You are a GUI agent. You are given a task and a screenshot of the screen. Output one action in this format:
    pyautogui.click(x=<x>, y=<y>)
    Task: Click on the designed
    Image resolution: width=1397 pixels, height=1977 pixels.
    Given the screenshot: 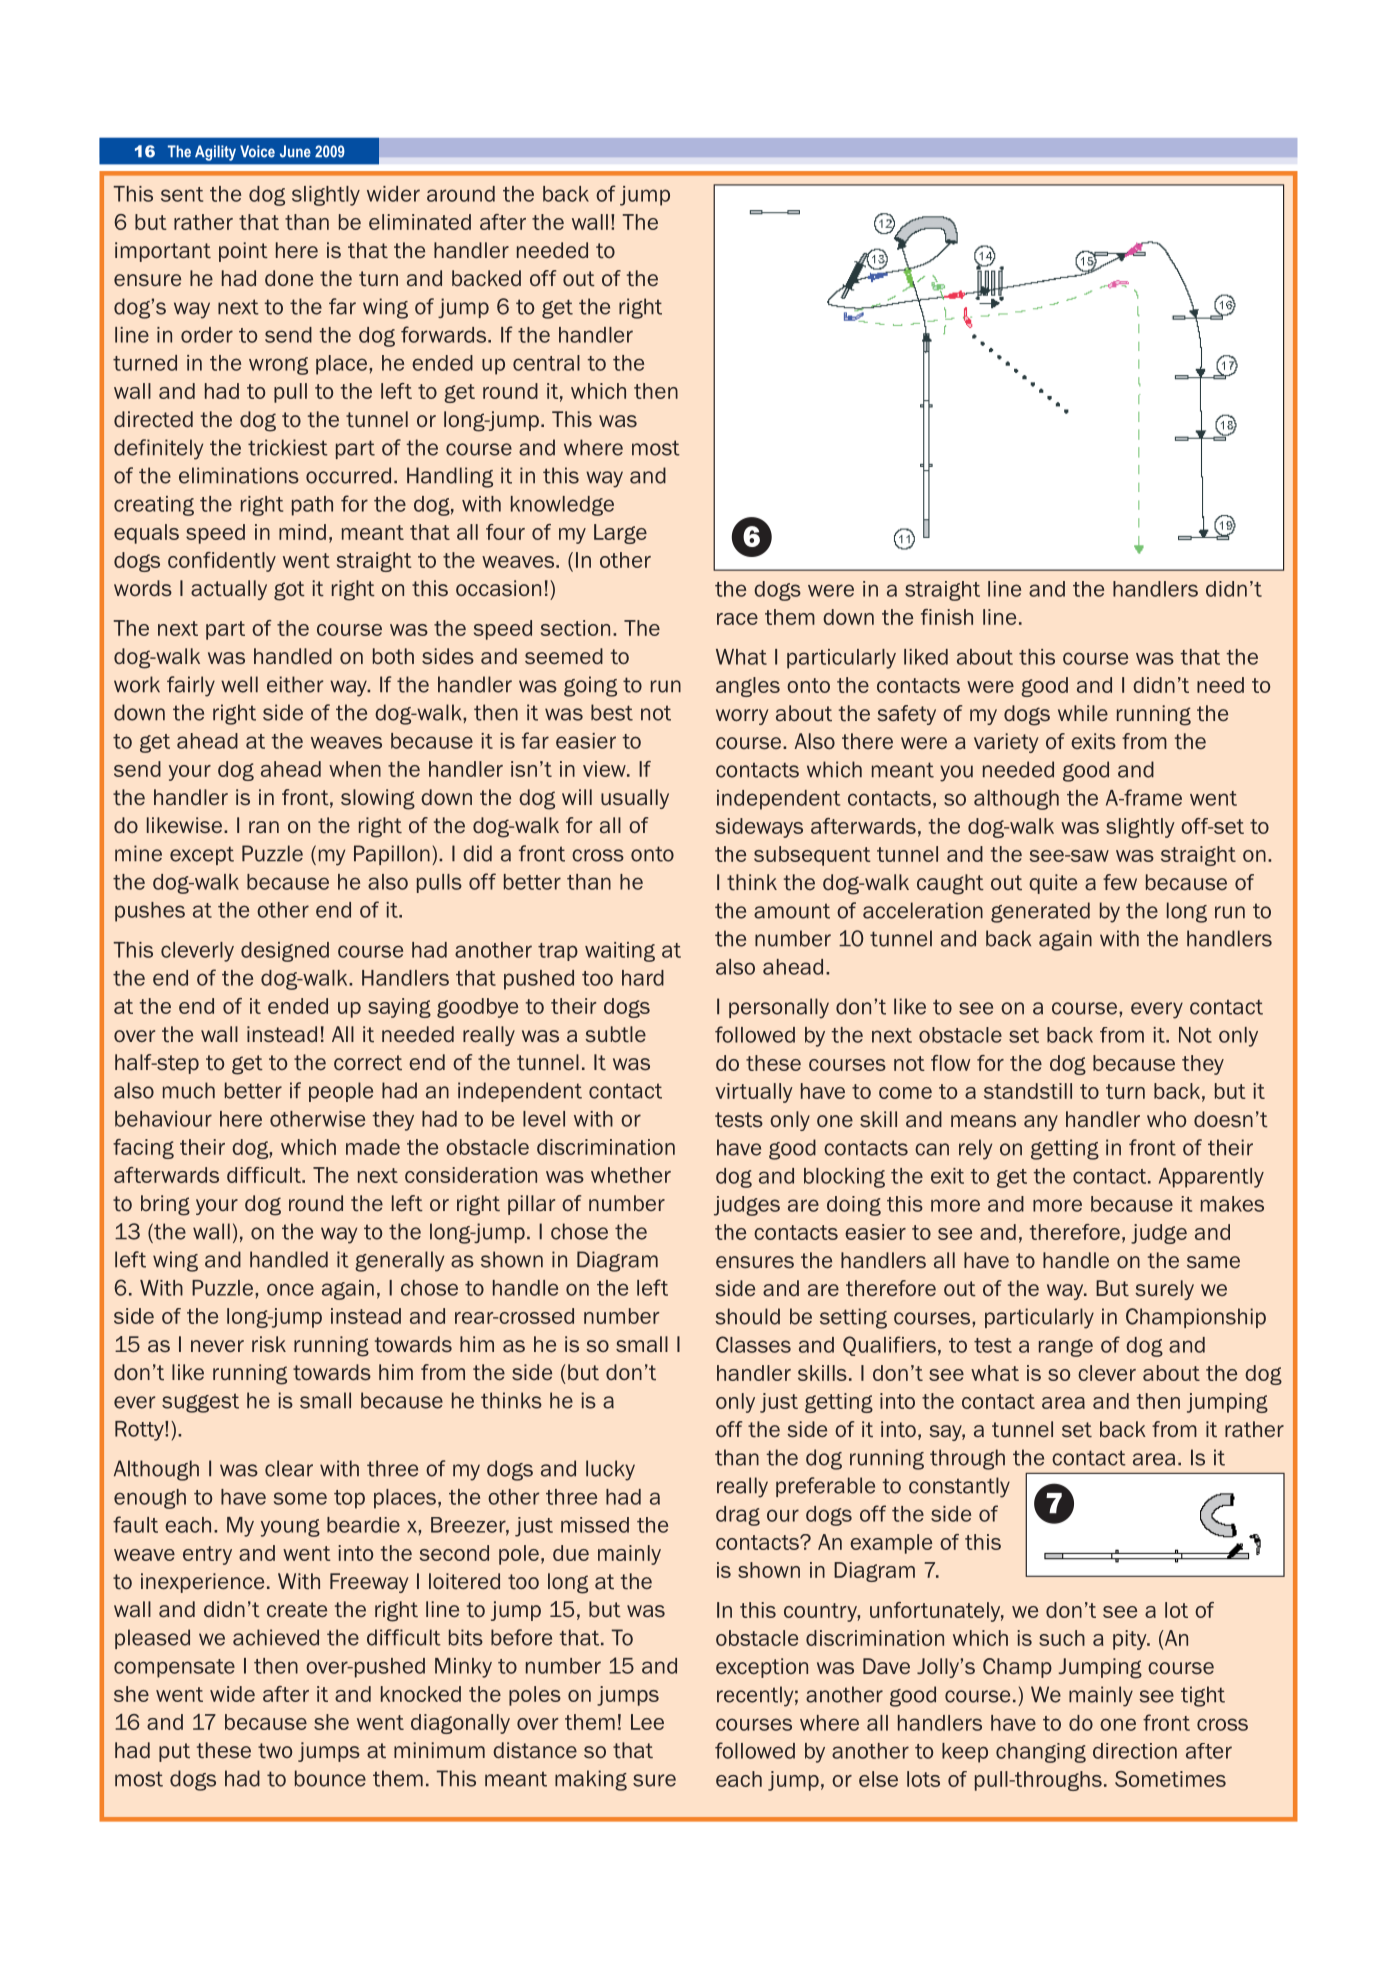 What is the action you would take?
    pyautogui.click(x=285, y=952)
